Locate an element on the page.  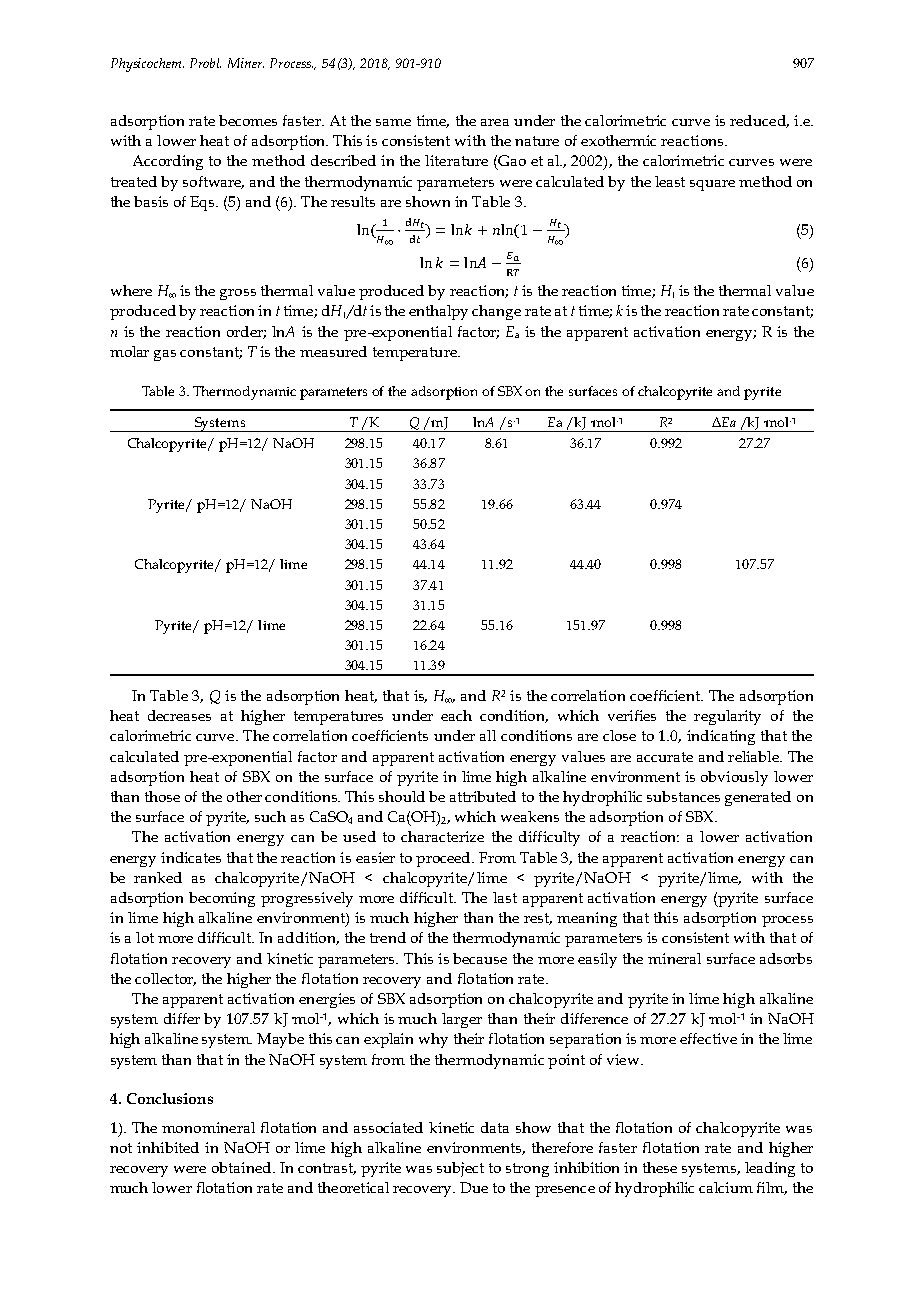
because is located at coordinates (480, 958).
